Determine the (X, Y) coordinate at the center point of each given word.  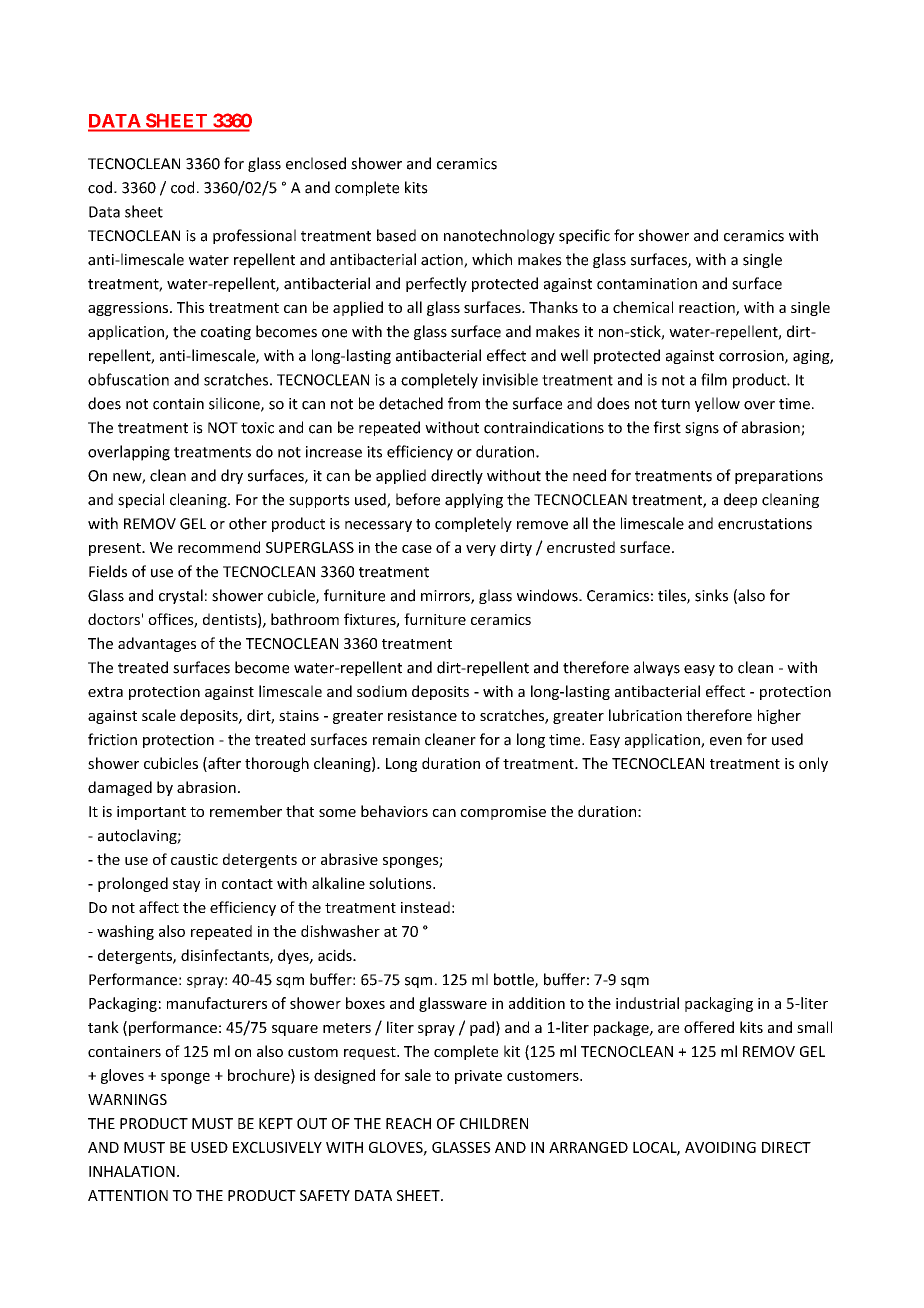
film (714, 379)
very (481, 550)
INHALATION (132, 1171)
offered (709, 1027)
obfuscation (128, 379)
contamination (647, 284)
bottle (515, 980)
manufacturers (217, 1003)
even (726, 741)
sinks (711, 595)
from (464, 403)
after (223, 764)
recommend (219, 547)
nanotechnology (499, 236)
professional (254, 236)
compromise (503, 813)
